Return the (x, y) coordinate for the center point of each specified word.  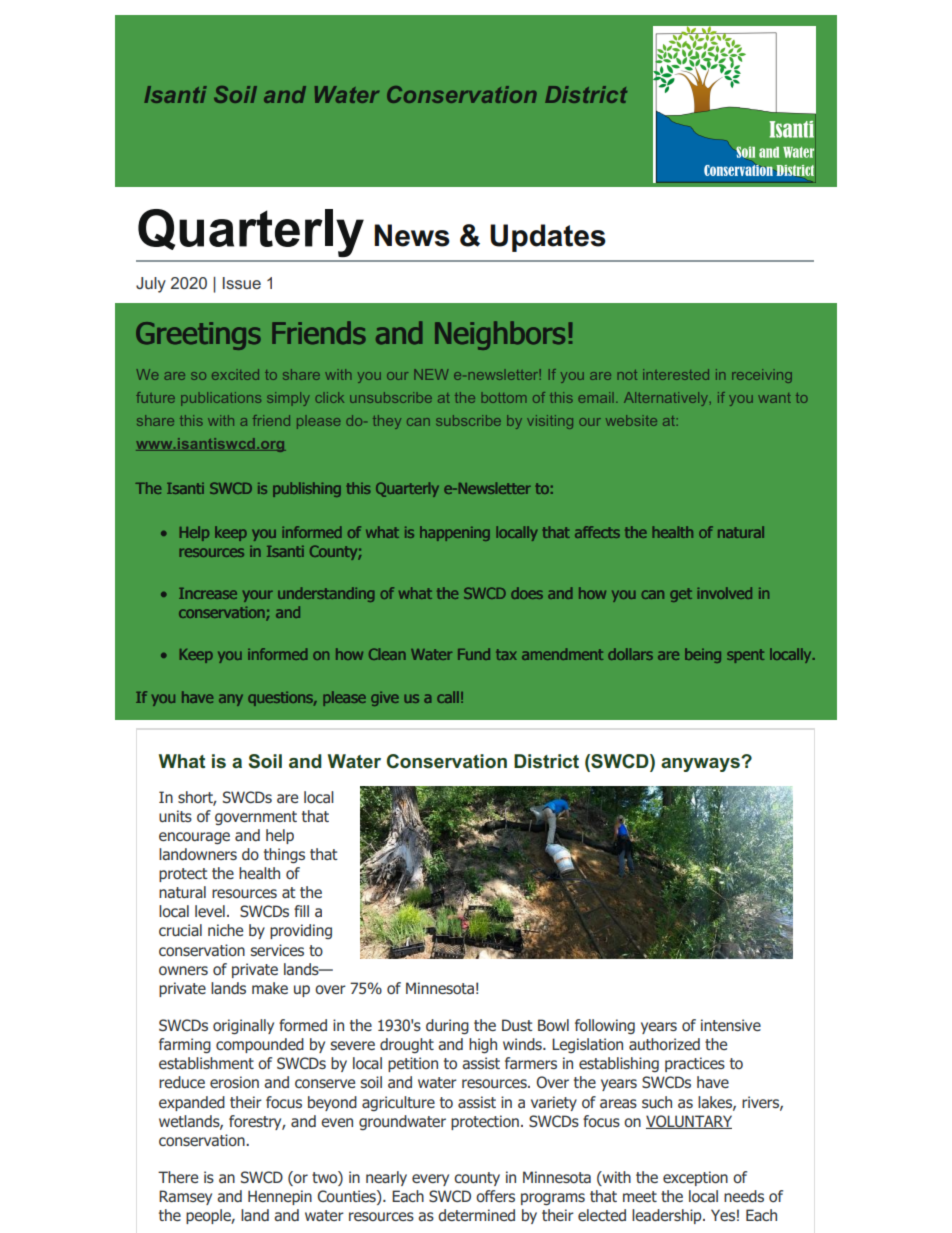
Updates (548, 238)
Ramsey (185, 1197)
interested (676, 374)
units (175, 816)
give (385, 699)
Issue (242, 283)
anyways (701, 764)
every (430, 1180)
